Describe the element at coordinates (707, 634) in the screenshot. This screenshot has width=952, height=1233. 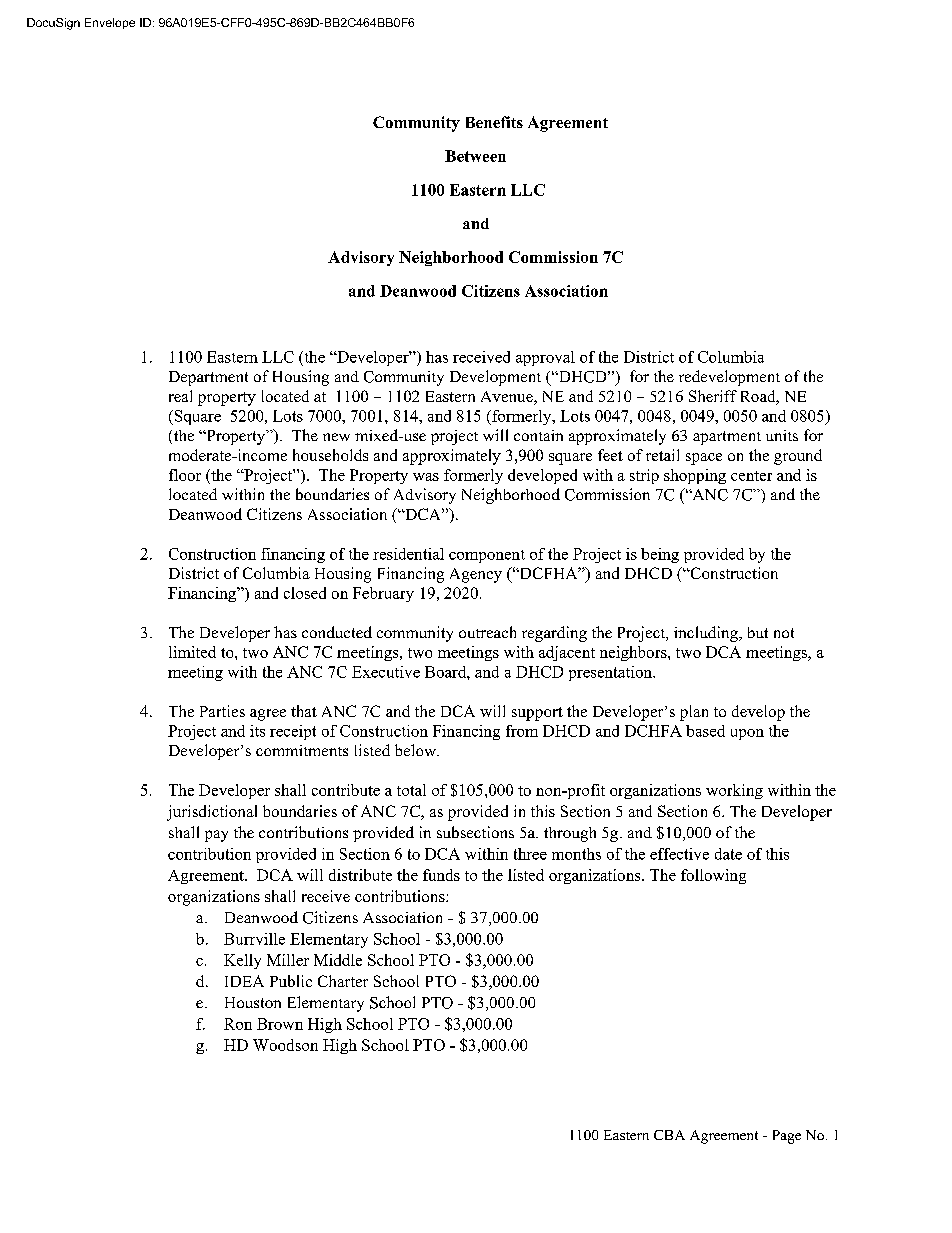
I see `including` at that location.
